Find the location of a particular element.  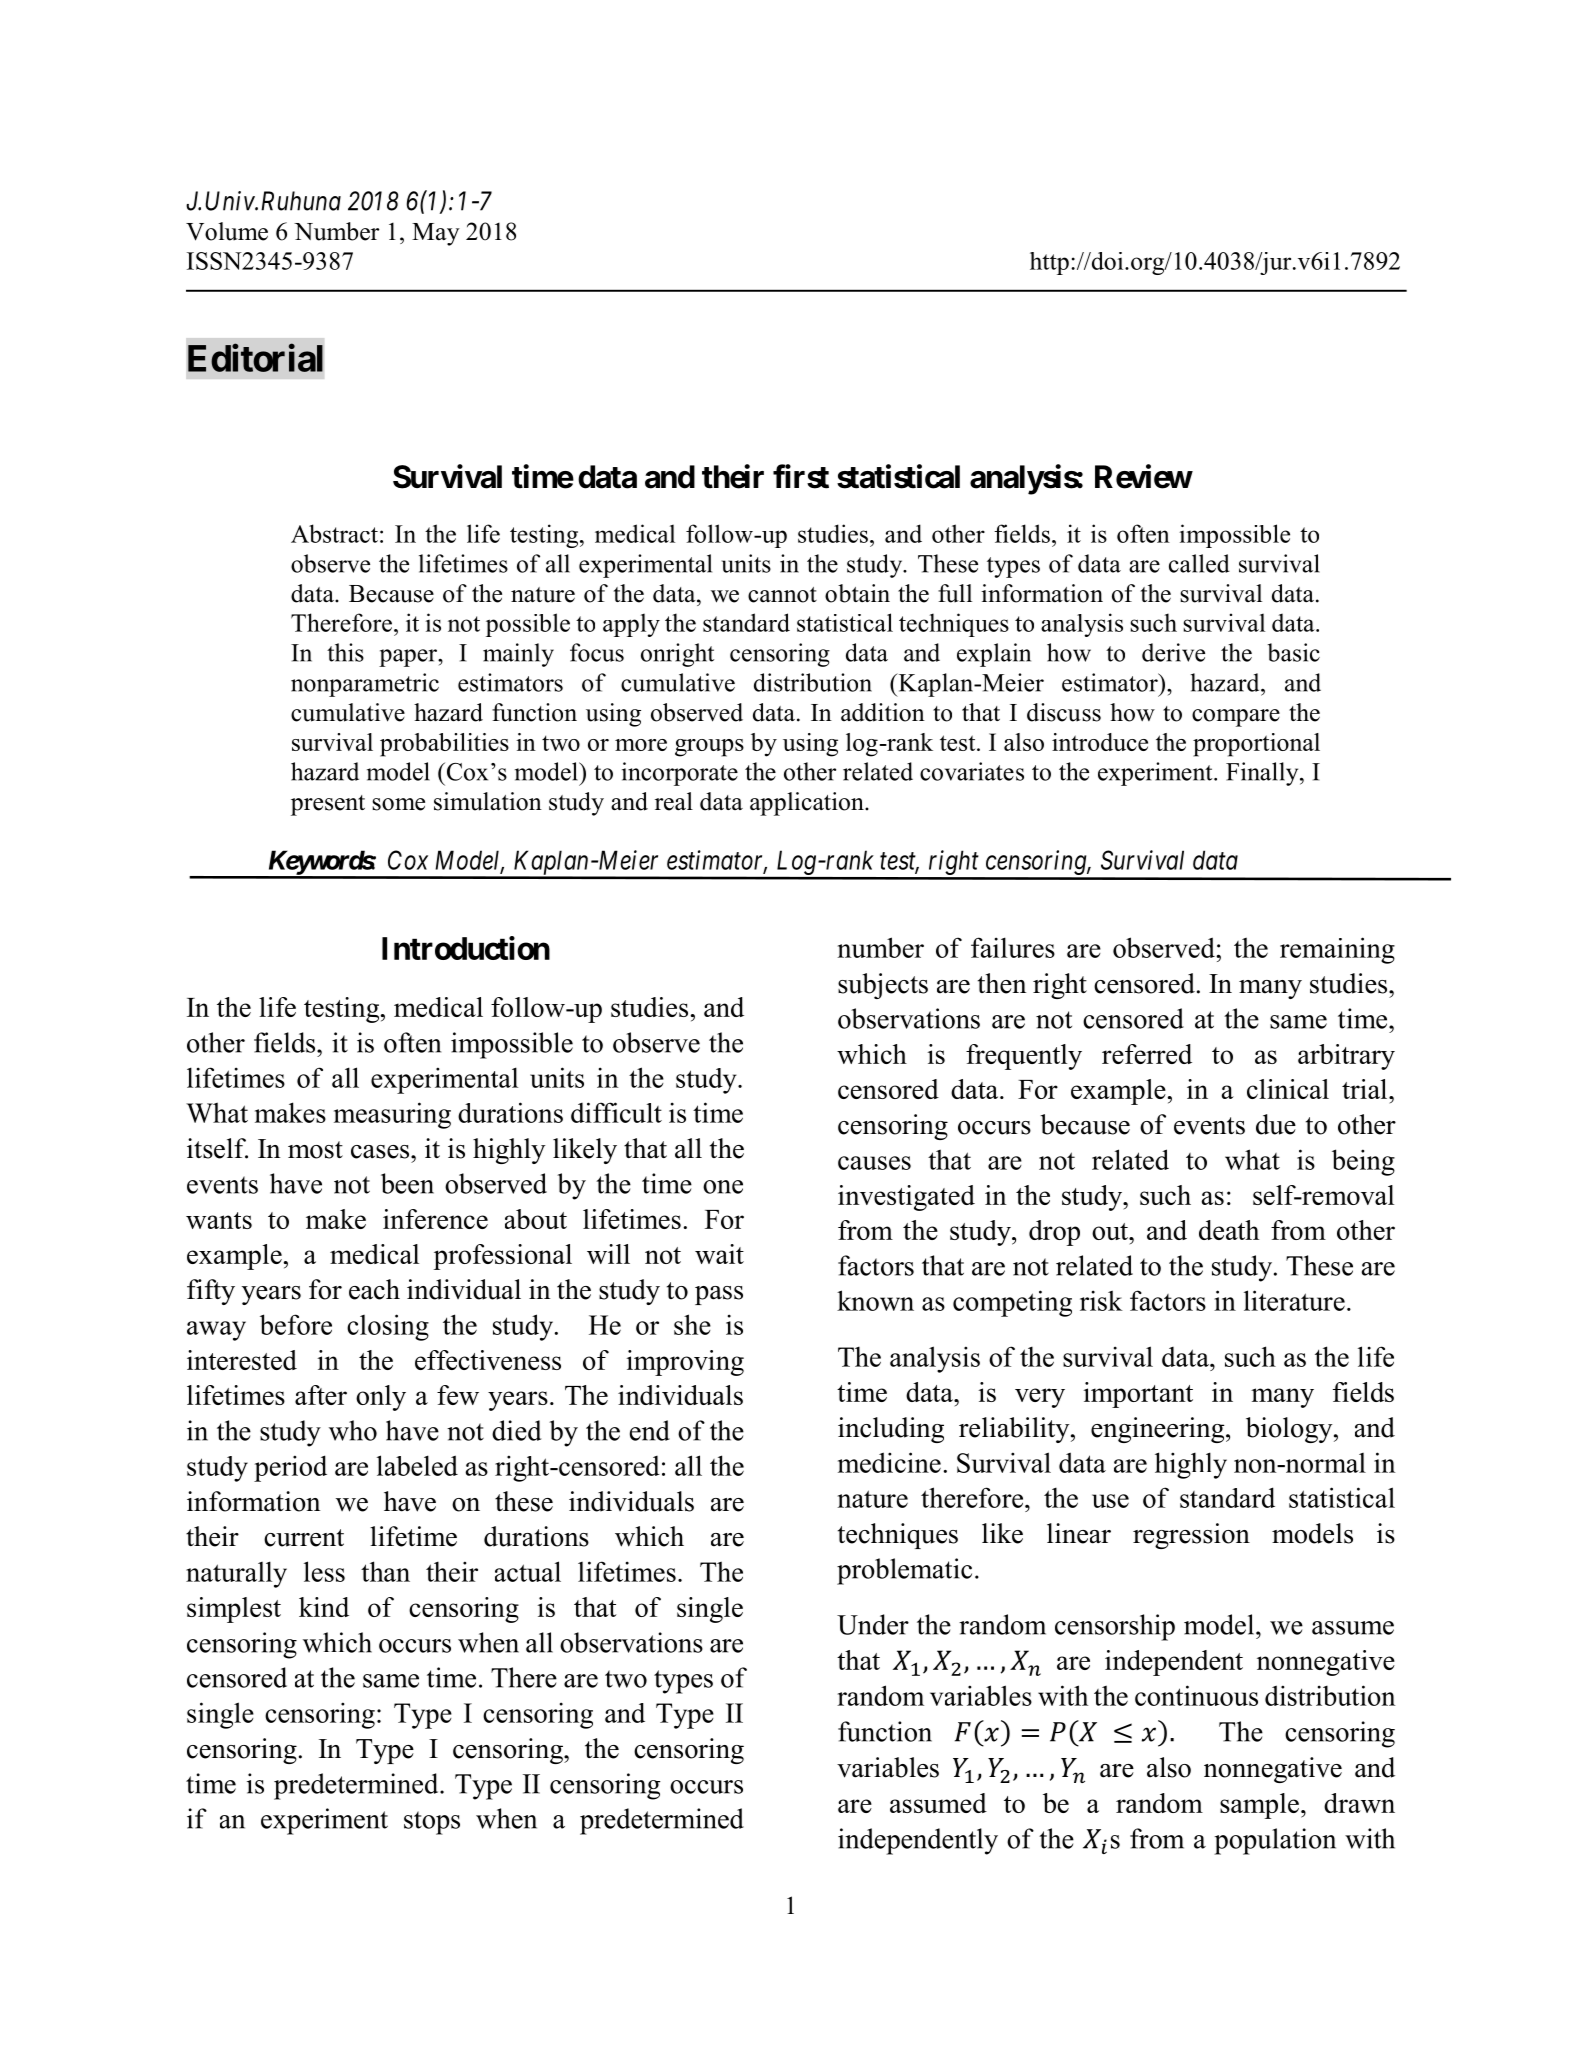

present is located at coordinates (328, 805).
